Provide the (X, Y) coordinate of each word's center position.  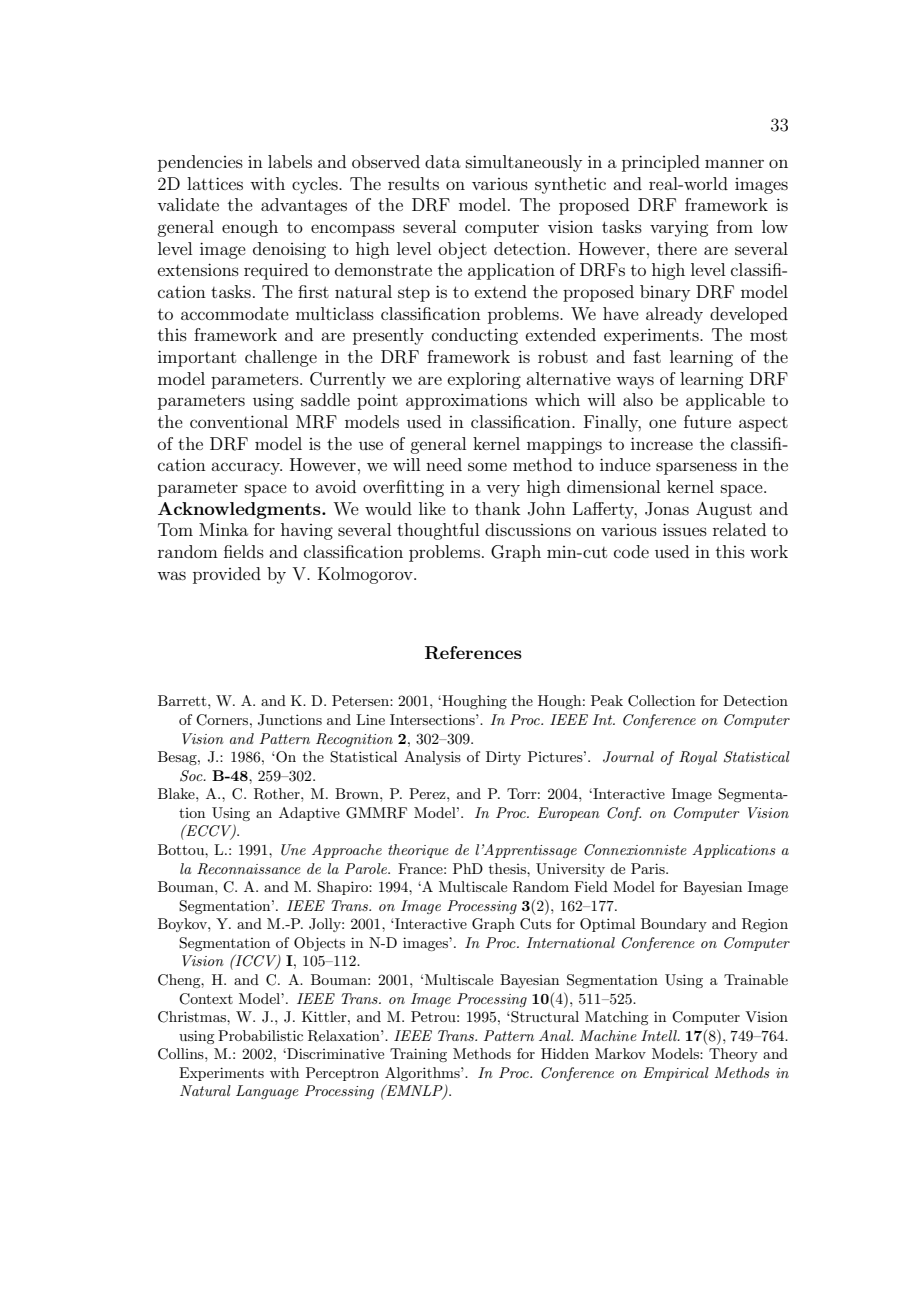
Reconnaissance (249, 869)
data (443, 161)
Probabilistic (260, 1035)
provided (227, 575)
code (631, 551)
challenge (281, 358)
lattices (215, 183)
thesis (508, 868)
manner (734, 163)
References (473, 653)
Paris (649, 868)
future (707, 421)
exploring (484, 380)
